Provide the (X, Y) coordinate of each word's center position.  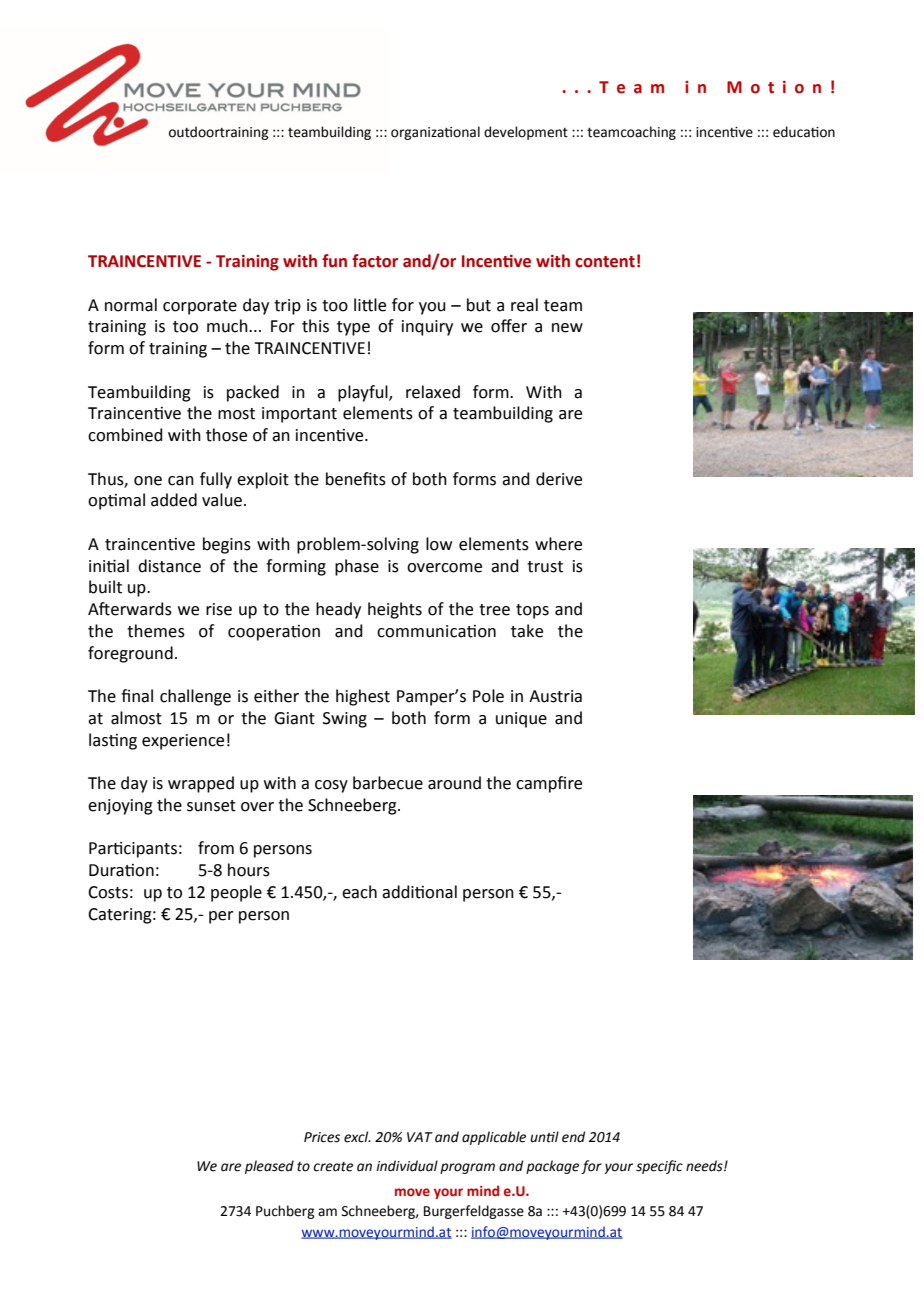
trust (545, 567)
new (567, 328)
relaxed (433, 392)
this (315, 326)
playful (364, 393)
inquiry (427, 328)
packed (253, 393)
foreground (130, 654)
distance (169, 566)
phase (357, 567)
